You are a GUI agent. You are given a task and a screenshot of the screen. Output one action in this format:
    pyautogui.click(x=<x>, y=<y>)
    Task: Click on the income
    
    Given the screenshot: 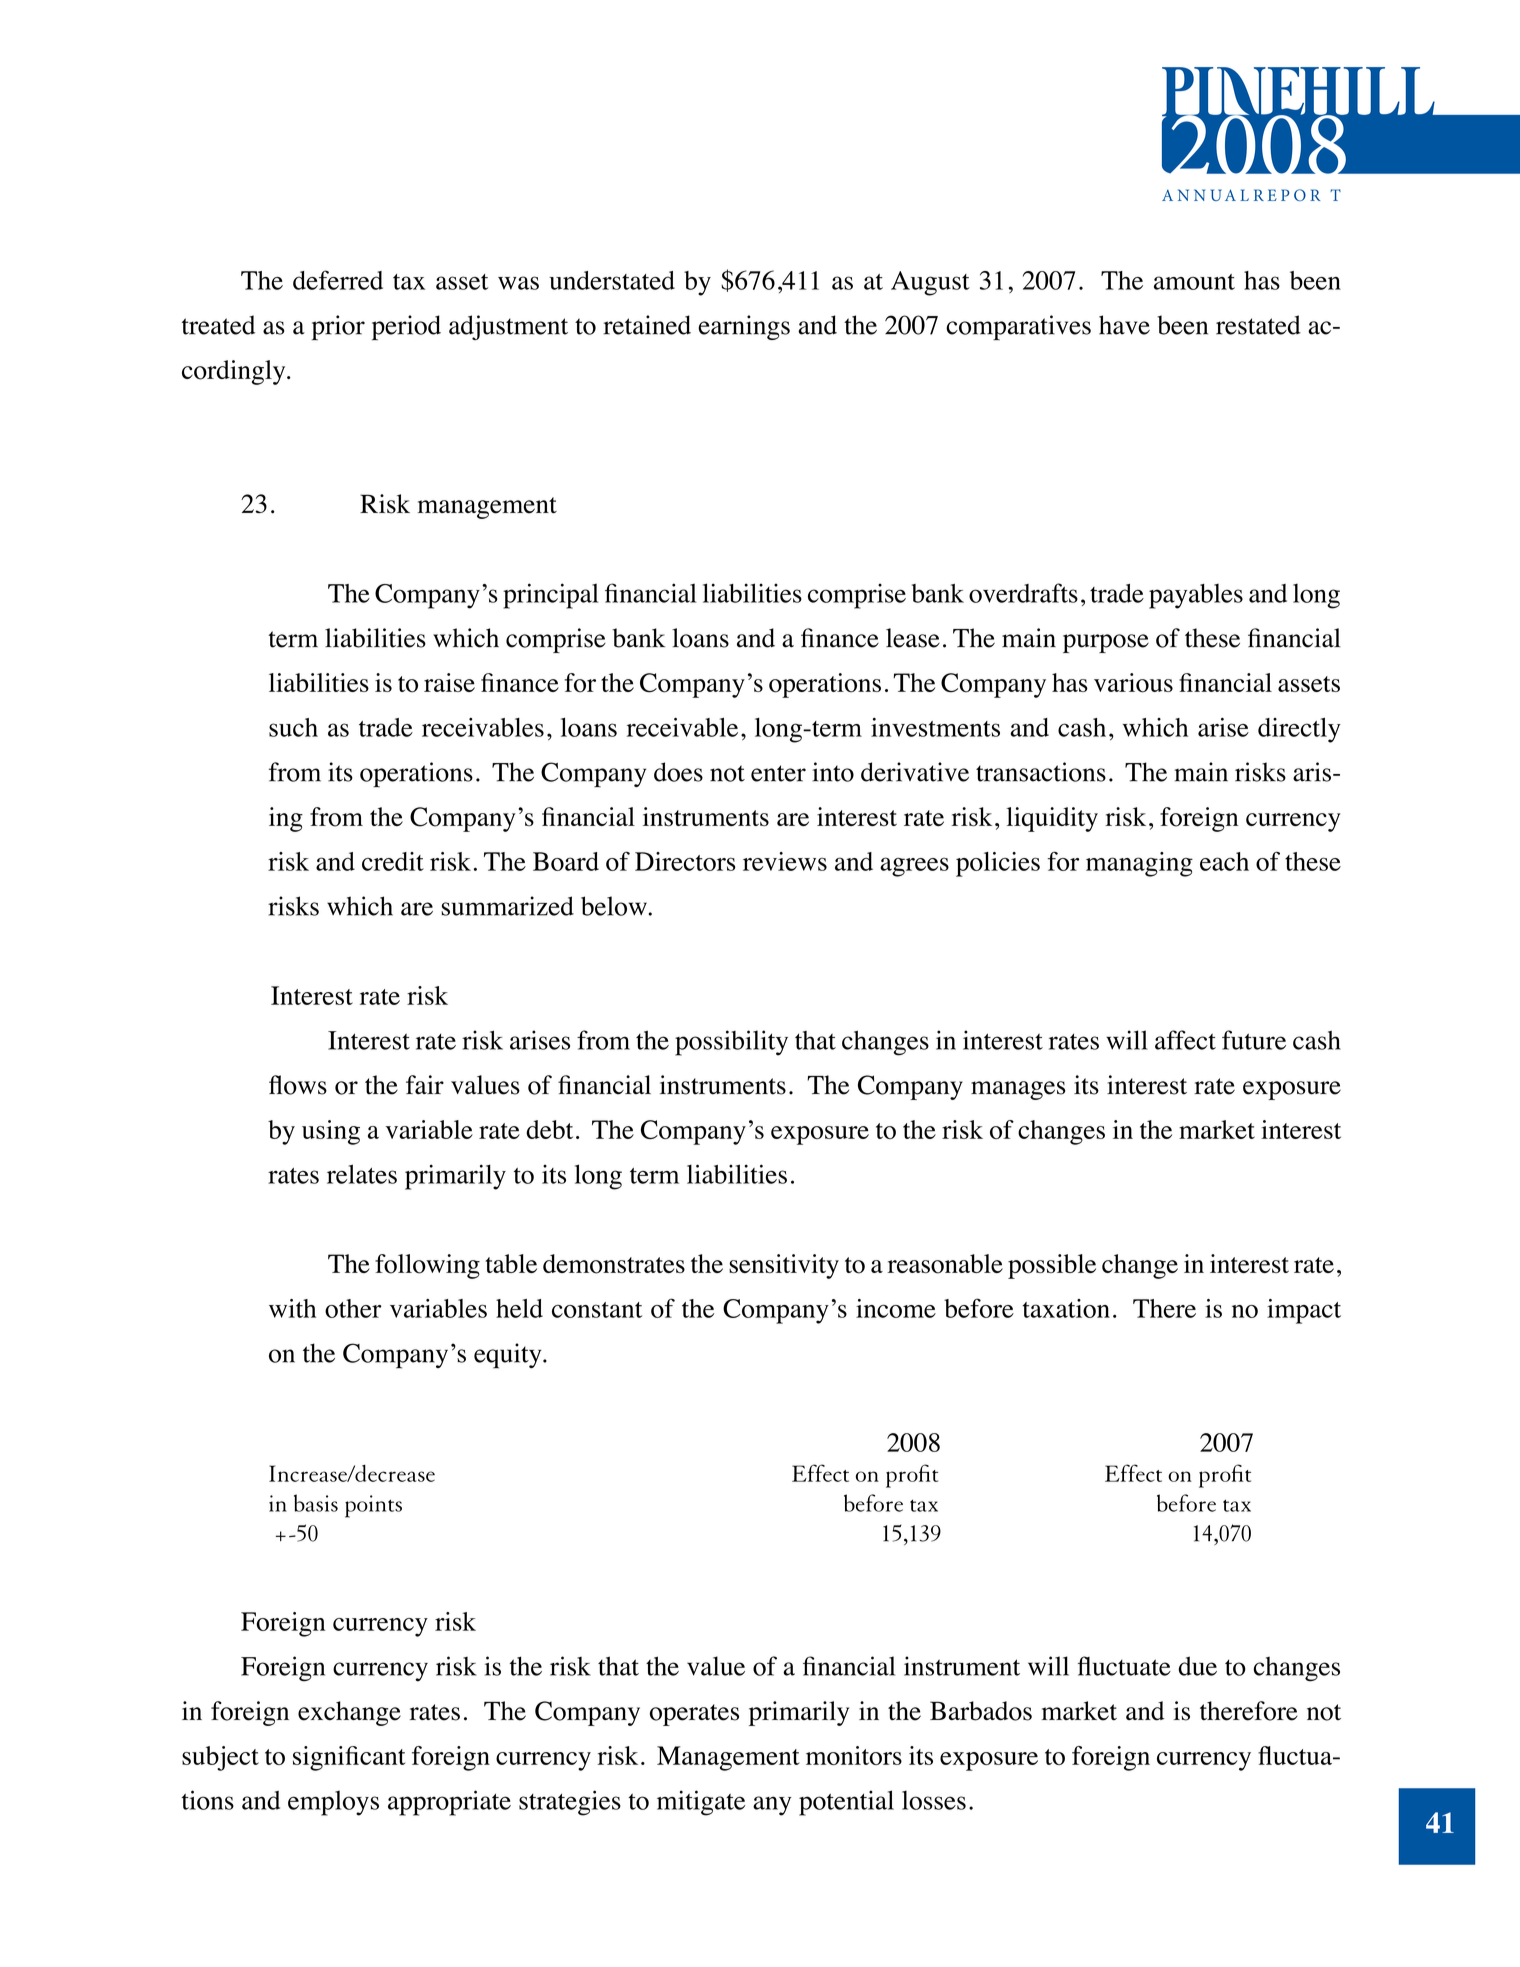 What is the action you would take?
    pyautogui.click(x=896, y=1308)
